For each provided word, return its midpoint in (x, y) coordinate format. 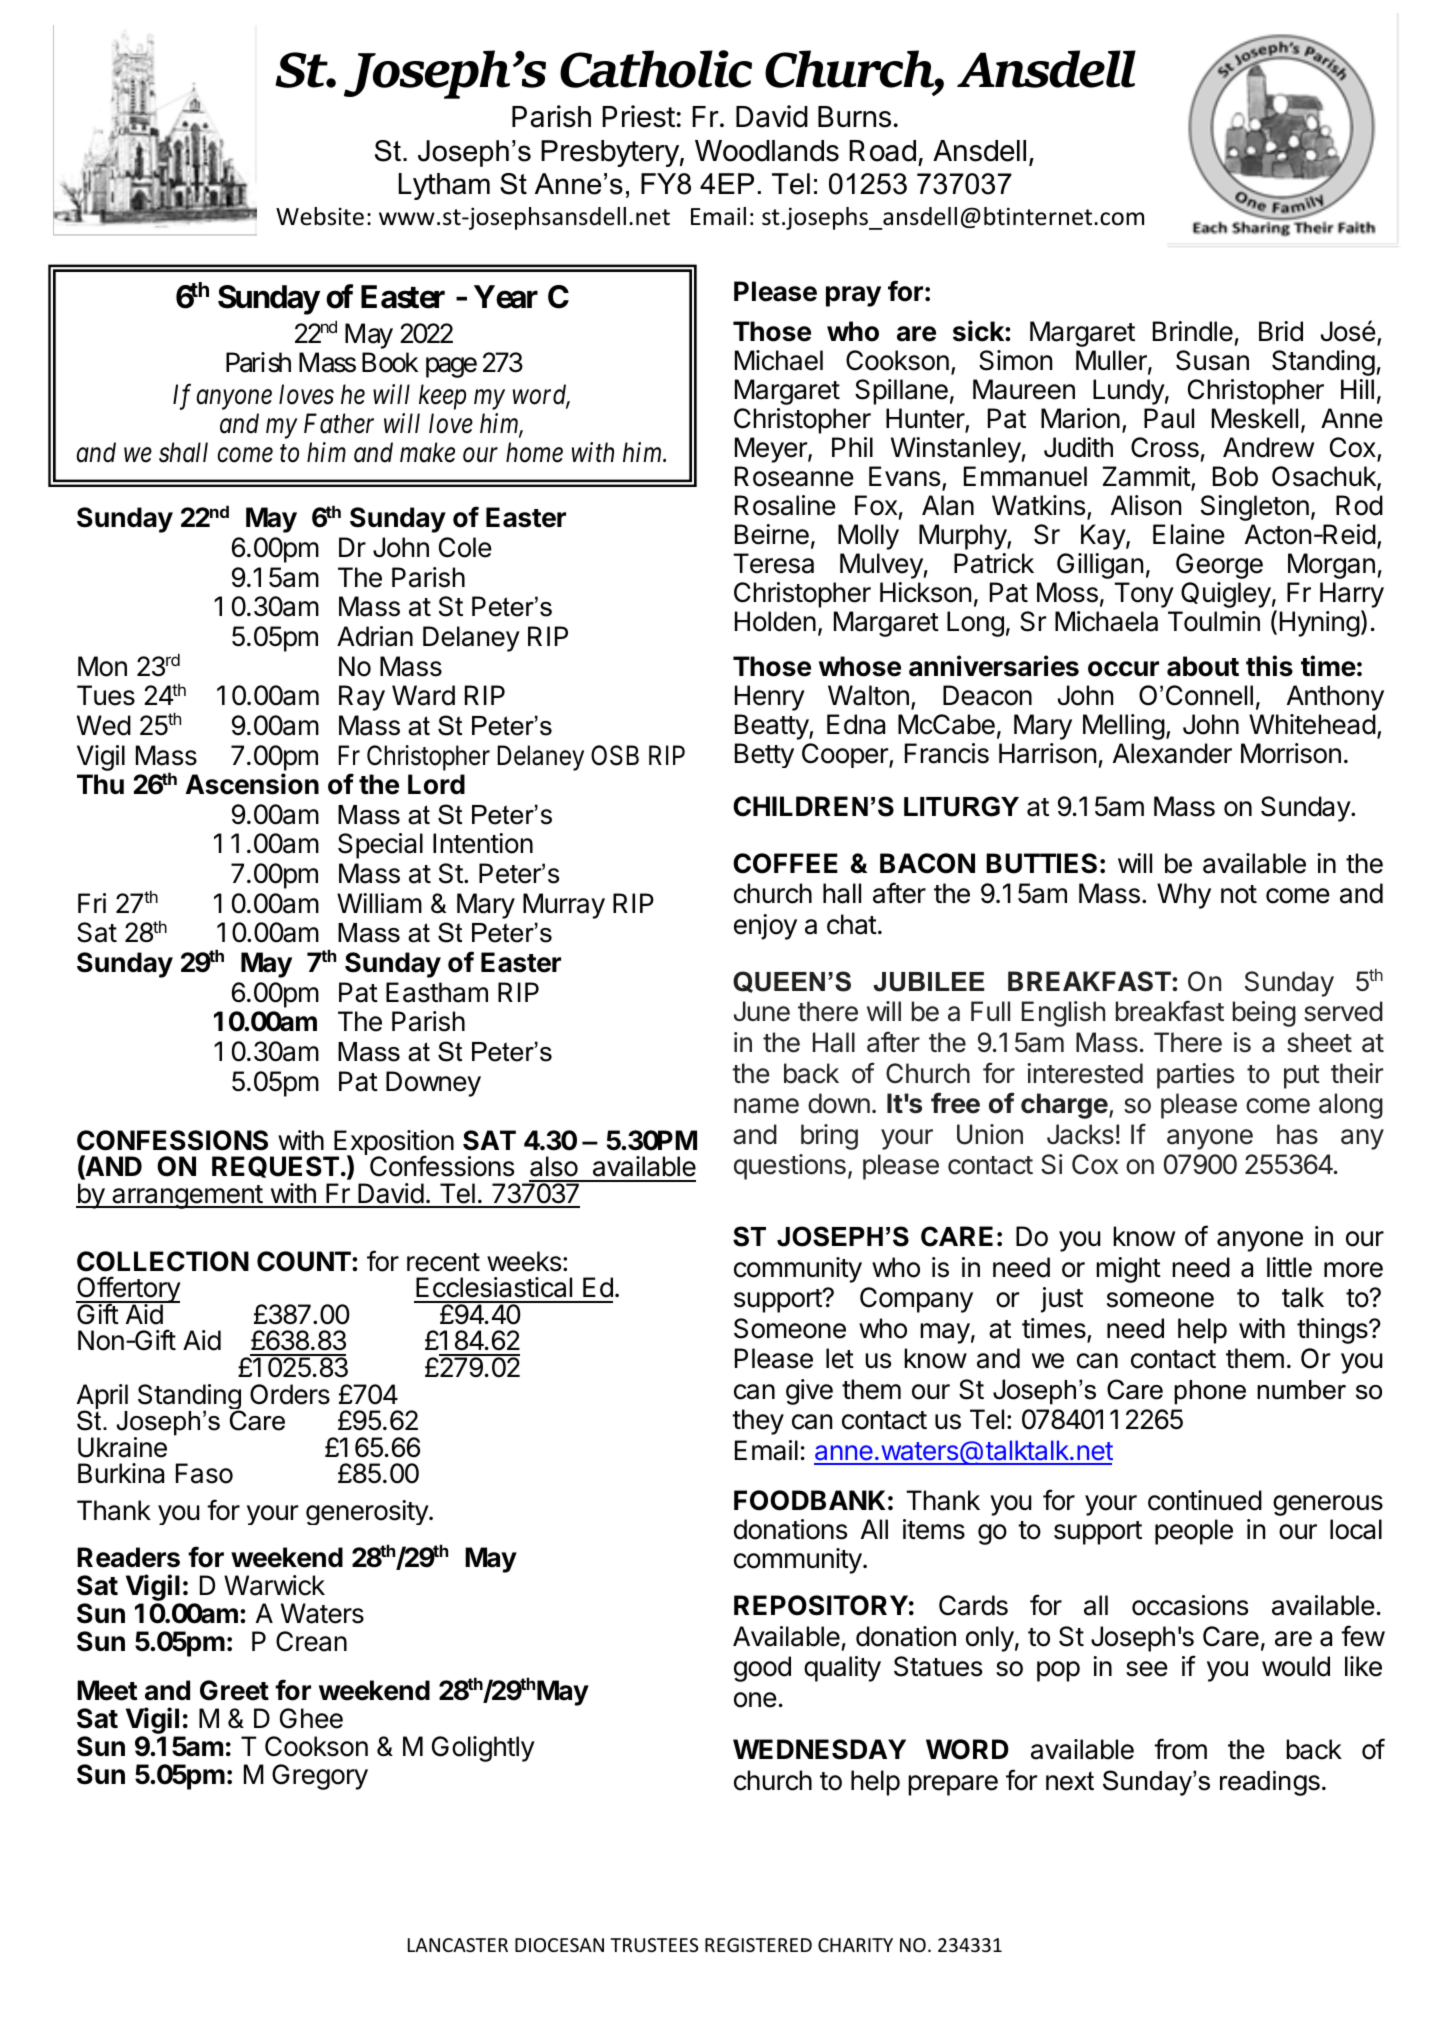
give (809, 1392)
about (1203, 666)
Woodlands (767, 151)
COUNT (305, 1261)
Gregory (320, 1777)
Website (320, 216)
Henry (770, 698)
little (1289, 1267)
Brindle (1193, 331)
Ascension (252, 784)
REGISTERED (758, 1945)
